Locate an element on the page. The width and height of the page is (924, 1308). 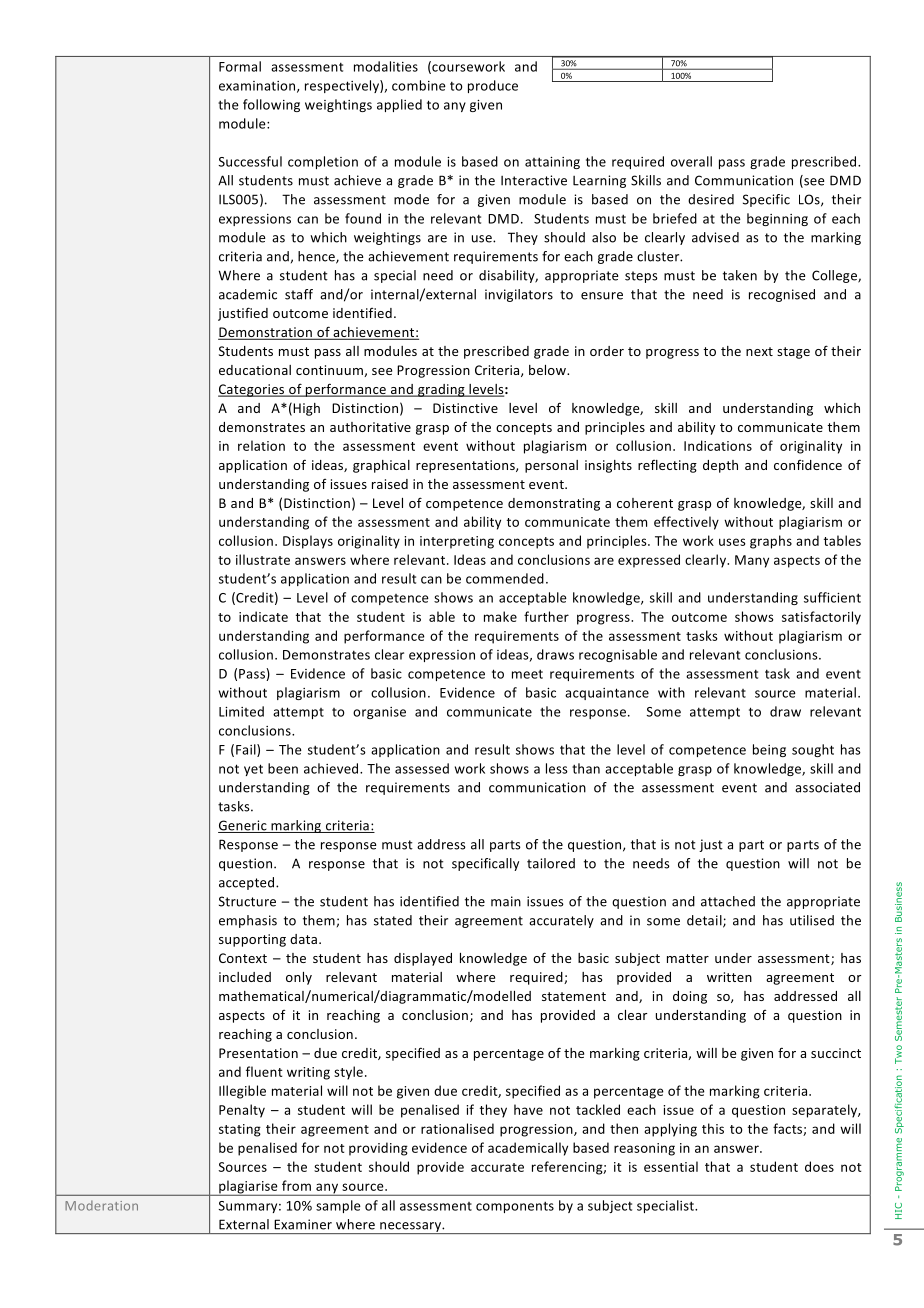
from is located at coordinates (296, 1185).
